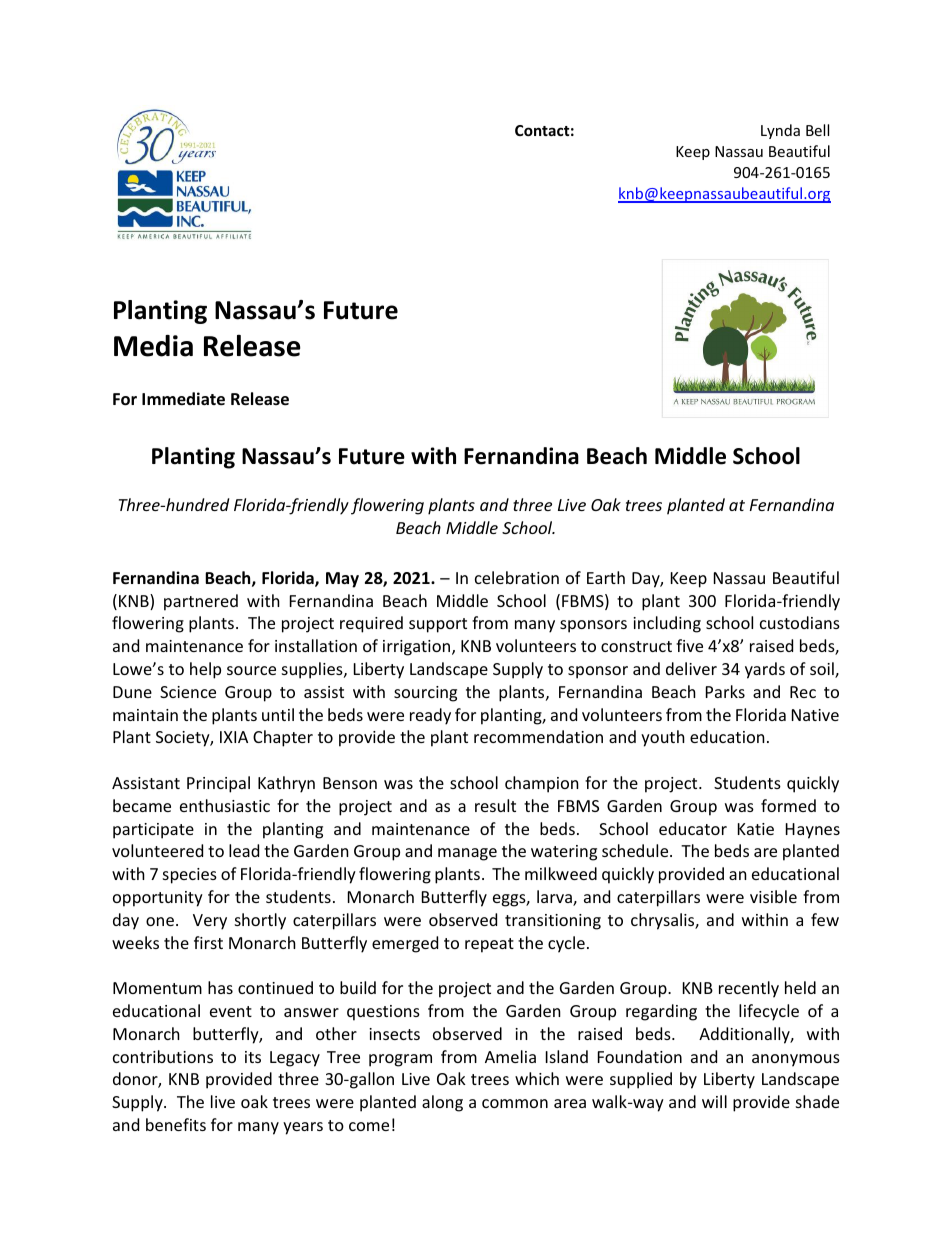 This page has width=952, height=1233. What do you see at coordinates (714, 1101) in the page?
I see `will` at bounding box center [714, 1101].
